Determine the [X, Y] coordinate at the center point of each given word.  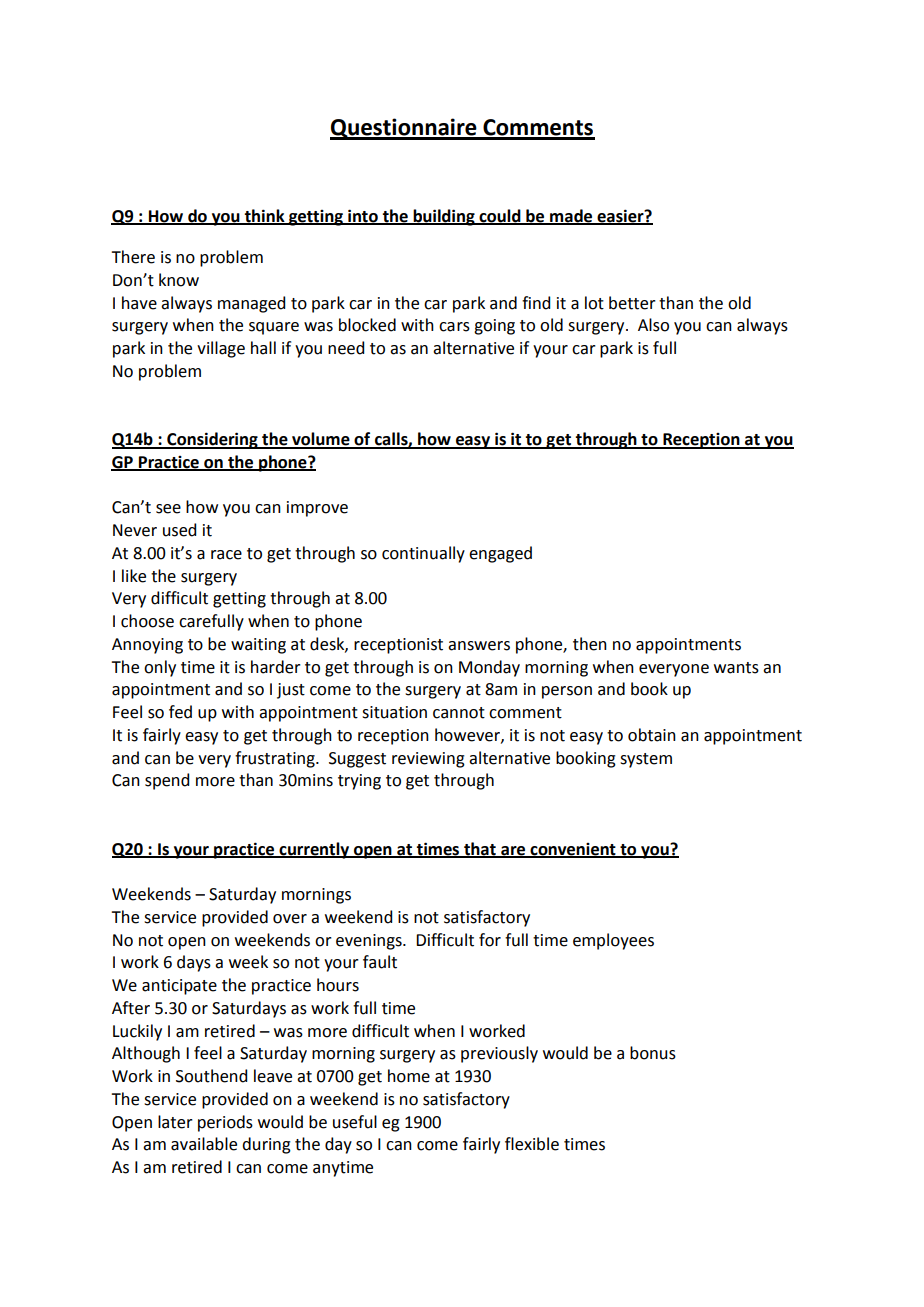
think [264, 216]
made [571, 216]
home [409, 1076]
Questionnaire [404, 129]
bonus [653, 1053]
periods [225, 1123]
